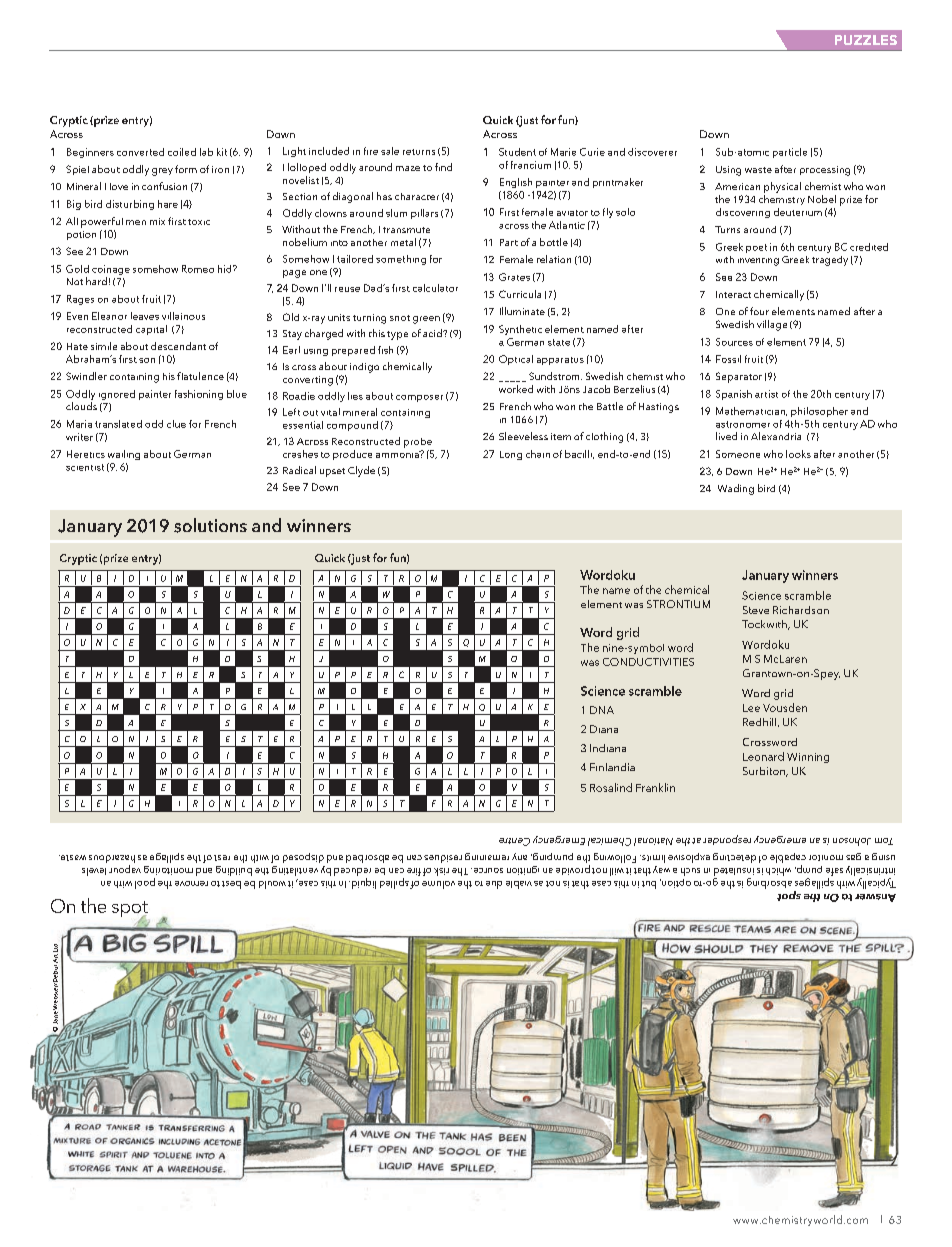 This screenshot has height=1247, width=952. I want to click on Steve, so click(756, 610).
